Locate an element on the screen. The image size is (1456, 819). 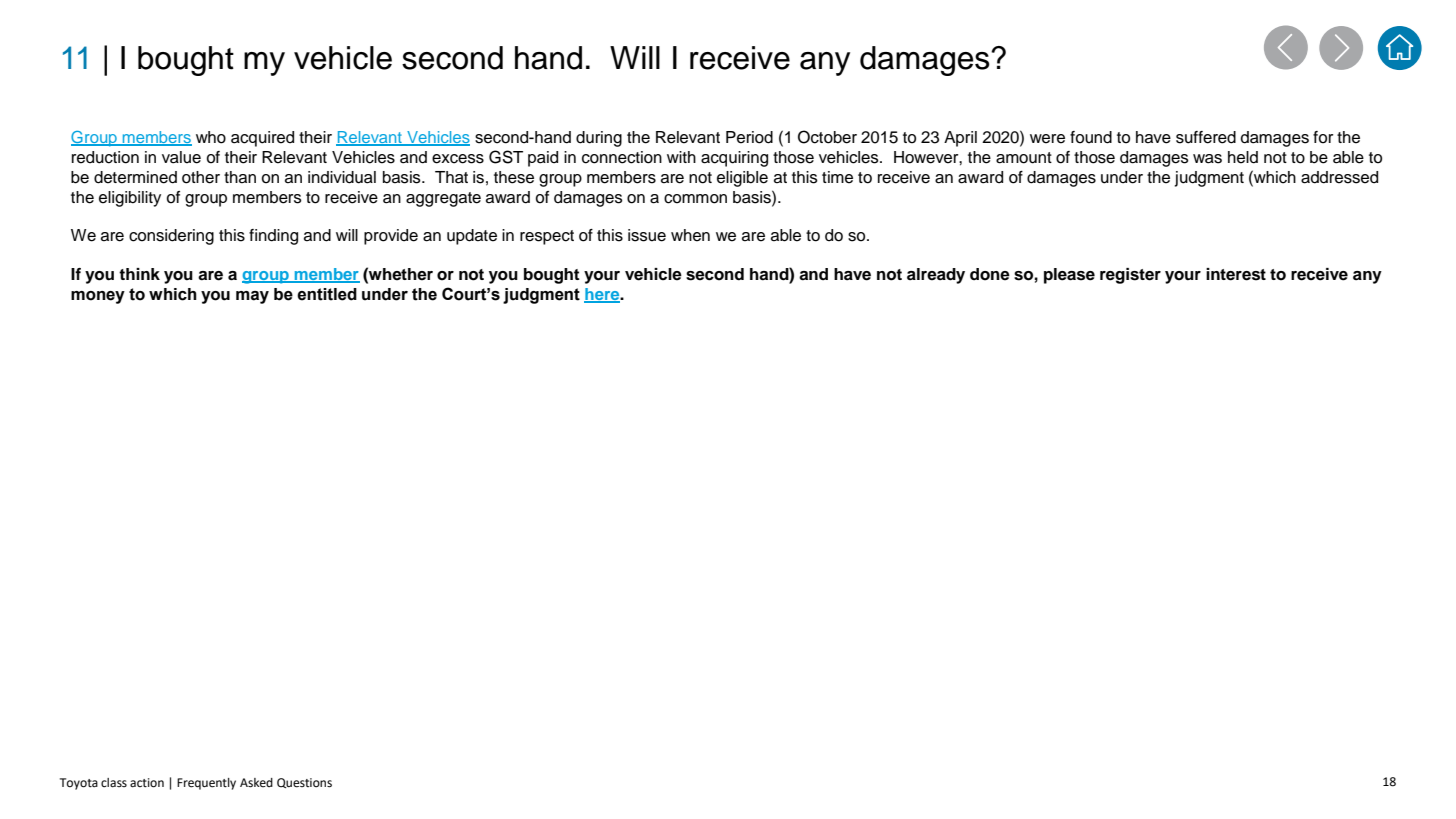
acquiring is located at coordinates (734, 159).
